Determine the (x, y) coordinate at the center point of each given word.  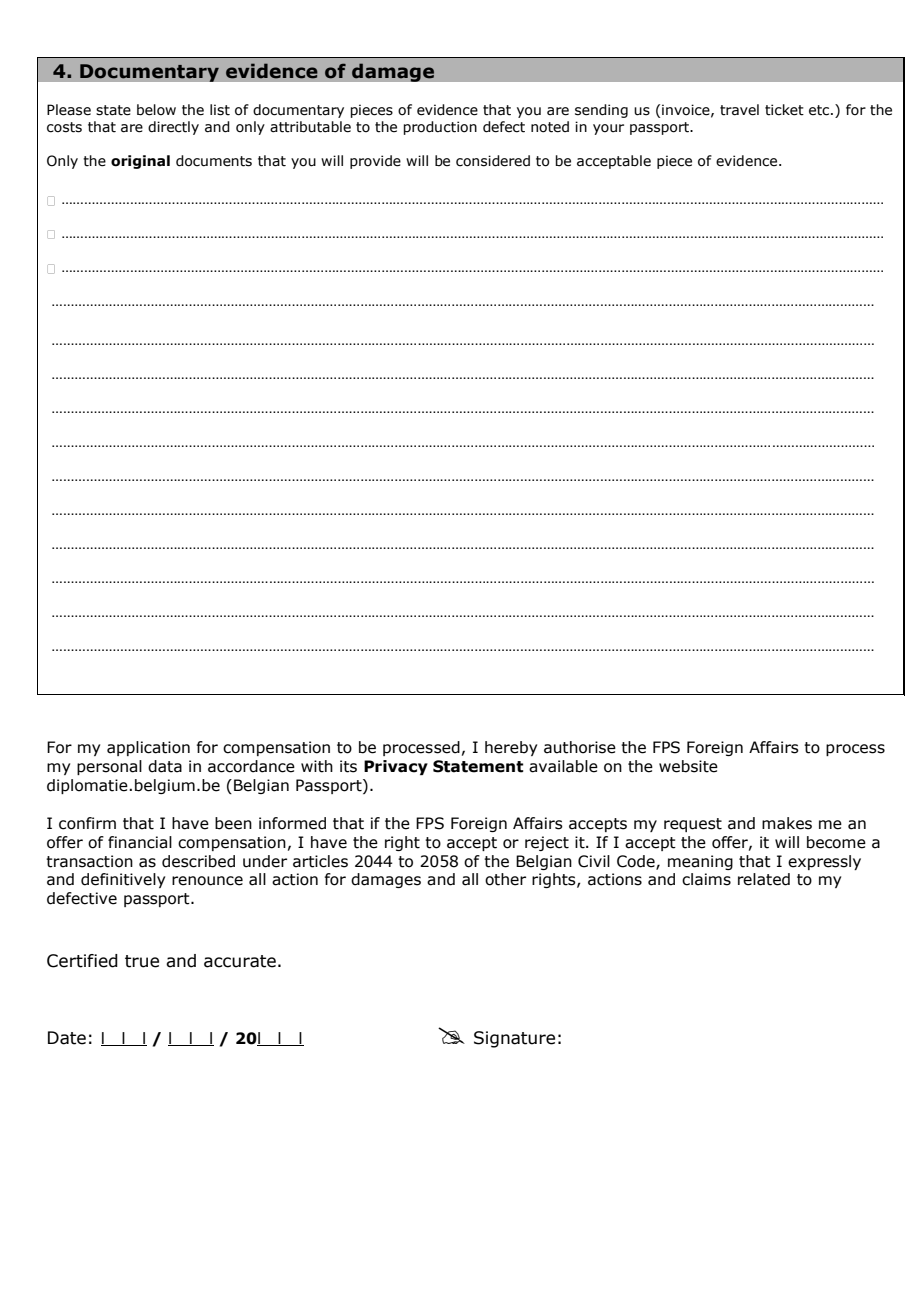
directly (173, 128)
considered (493, 161)
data (165, 766)
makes (787, 823)
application (148, 748)
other (505, 879)
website (688, 766)
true (142, 961)
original (140, 162)
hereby (511, 748)
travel (739, 110)
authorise (580, 747)
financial (140, 842)
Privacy (396, 767)
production (440, 128)
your (608, 129)
